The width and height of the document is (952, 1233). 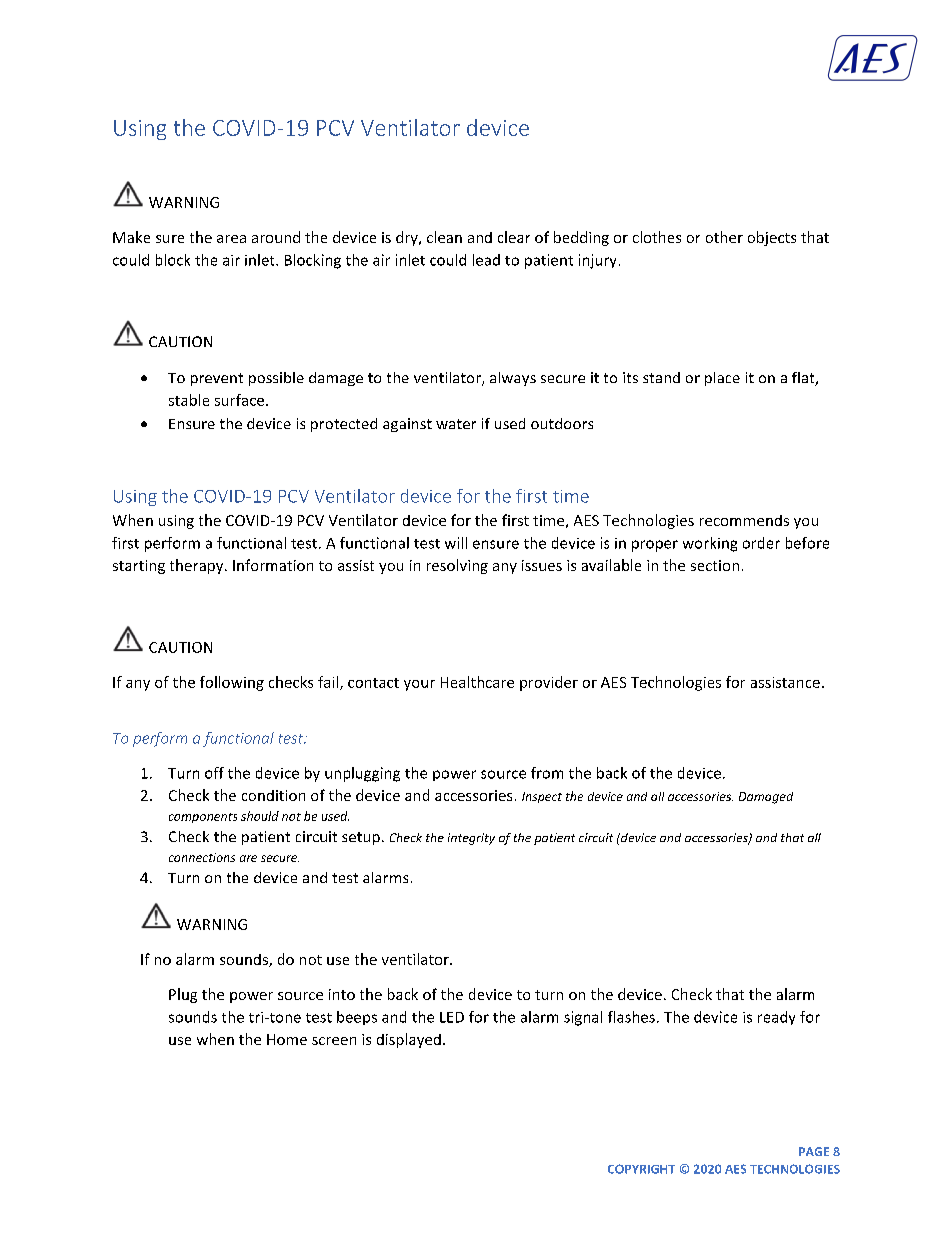 I want to click on integrity, so click(x=471, y=839).
